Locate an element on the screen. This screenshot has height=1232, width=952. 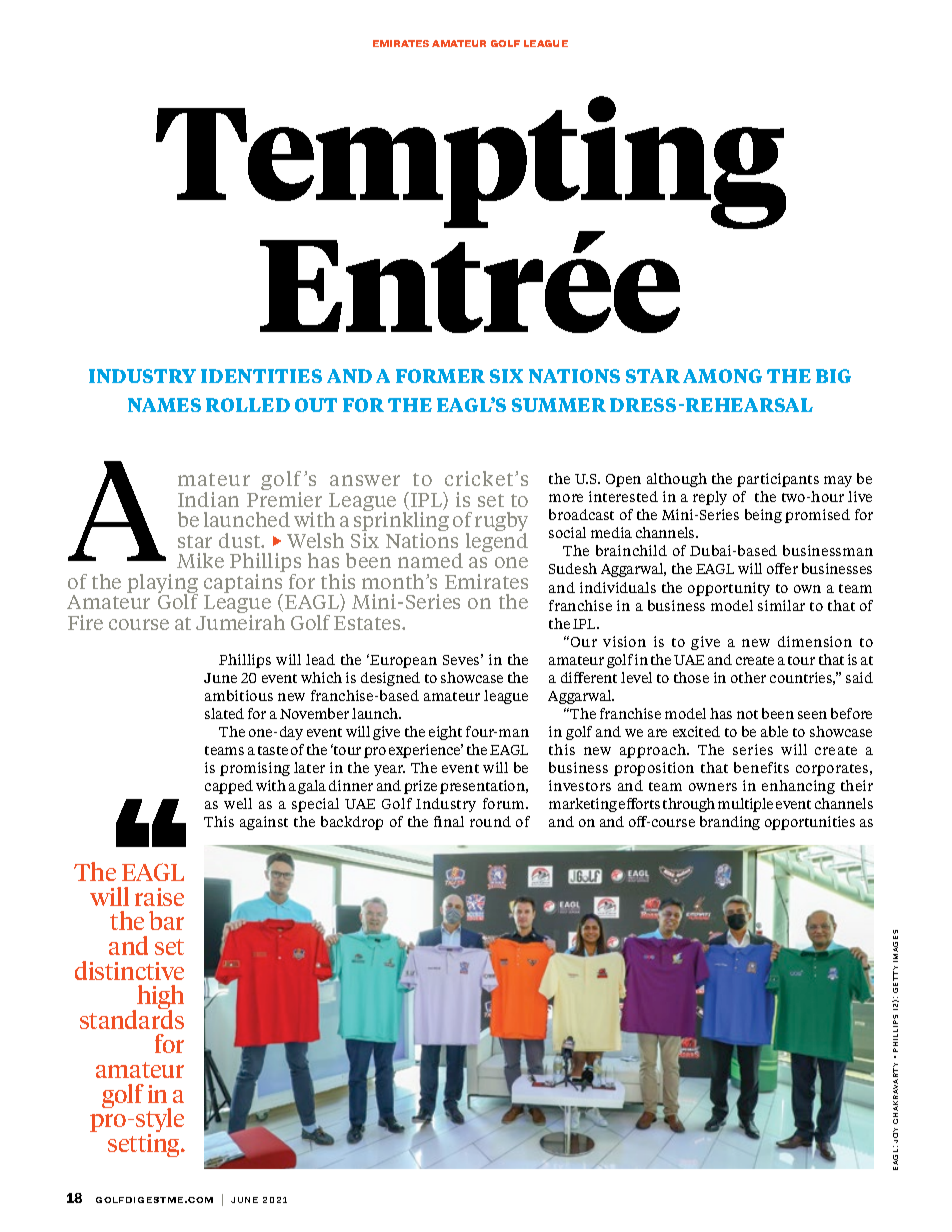
setting is located at coordinates (145, 1144).
